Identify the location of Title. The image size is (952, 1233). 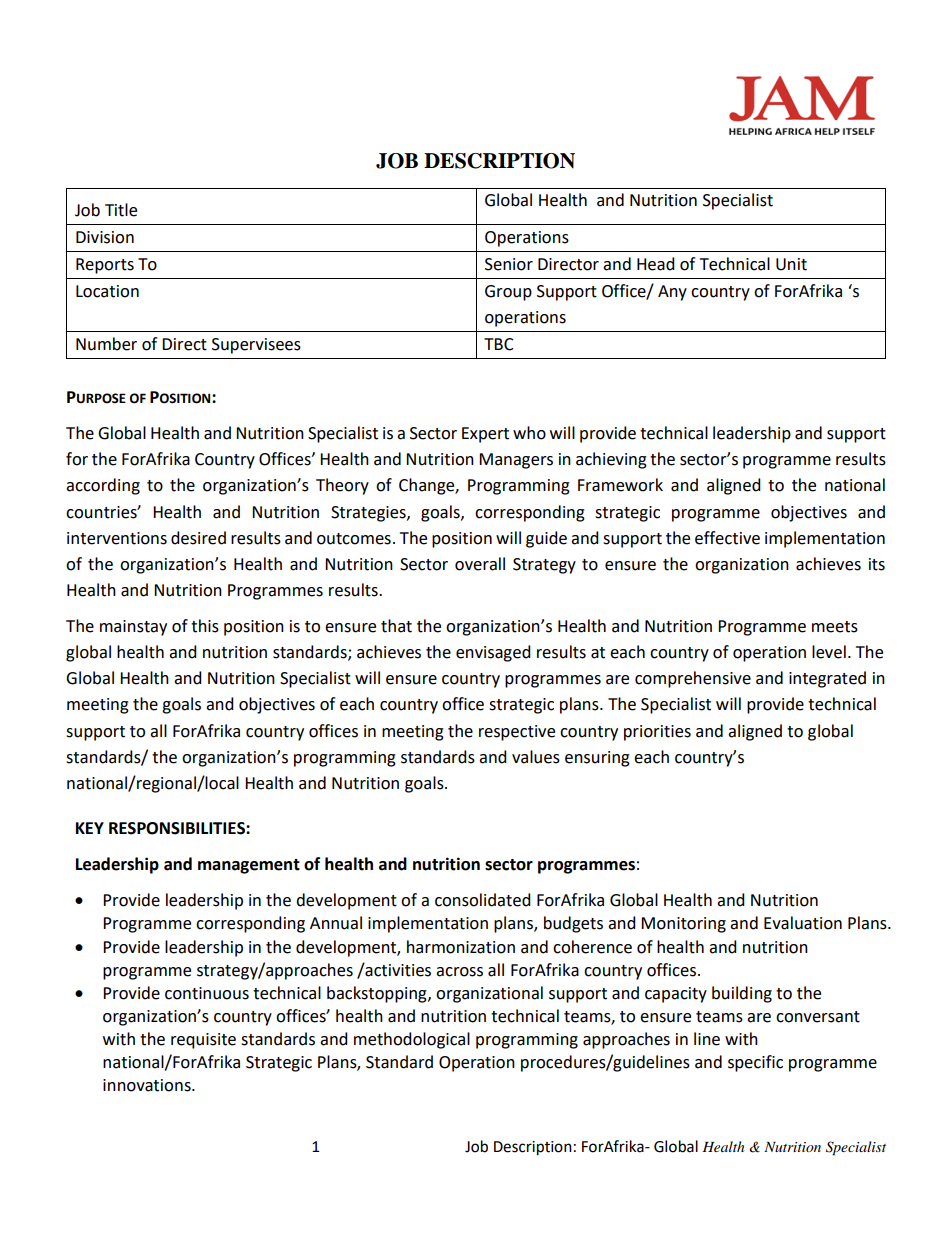
(121, 210).
